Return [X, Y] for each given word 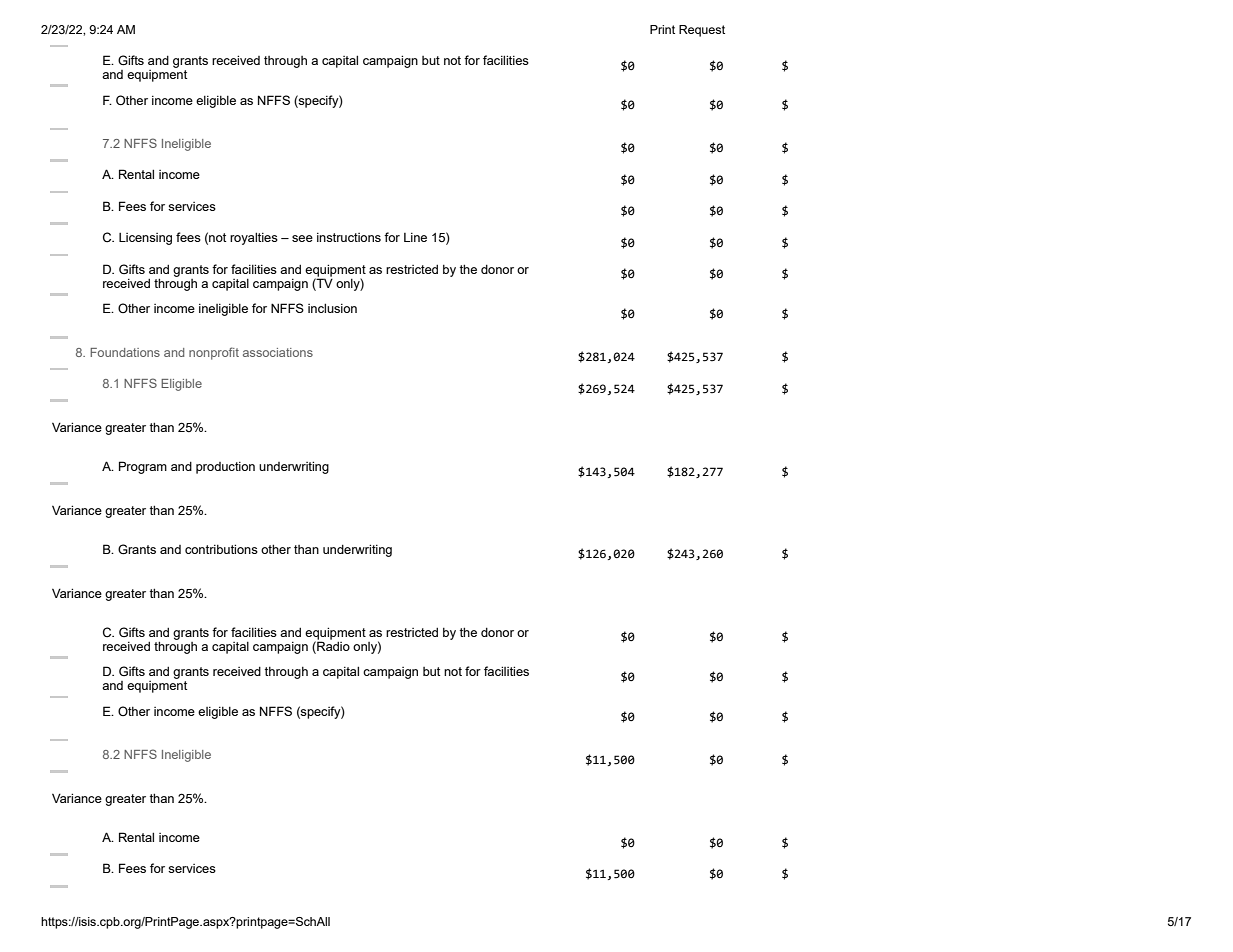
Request [702, 31]
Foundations [125, 352]
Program [143, 467]
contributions [221, 549]
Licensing [145, 239]
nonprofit [214, 353]
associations [278, 352]
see [302, 238]
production [225, 468]
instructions [349, 237]
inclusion [332, 308]
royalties [254, 238]
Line [415, 237]
